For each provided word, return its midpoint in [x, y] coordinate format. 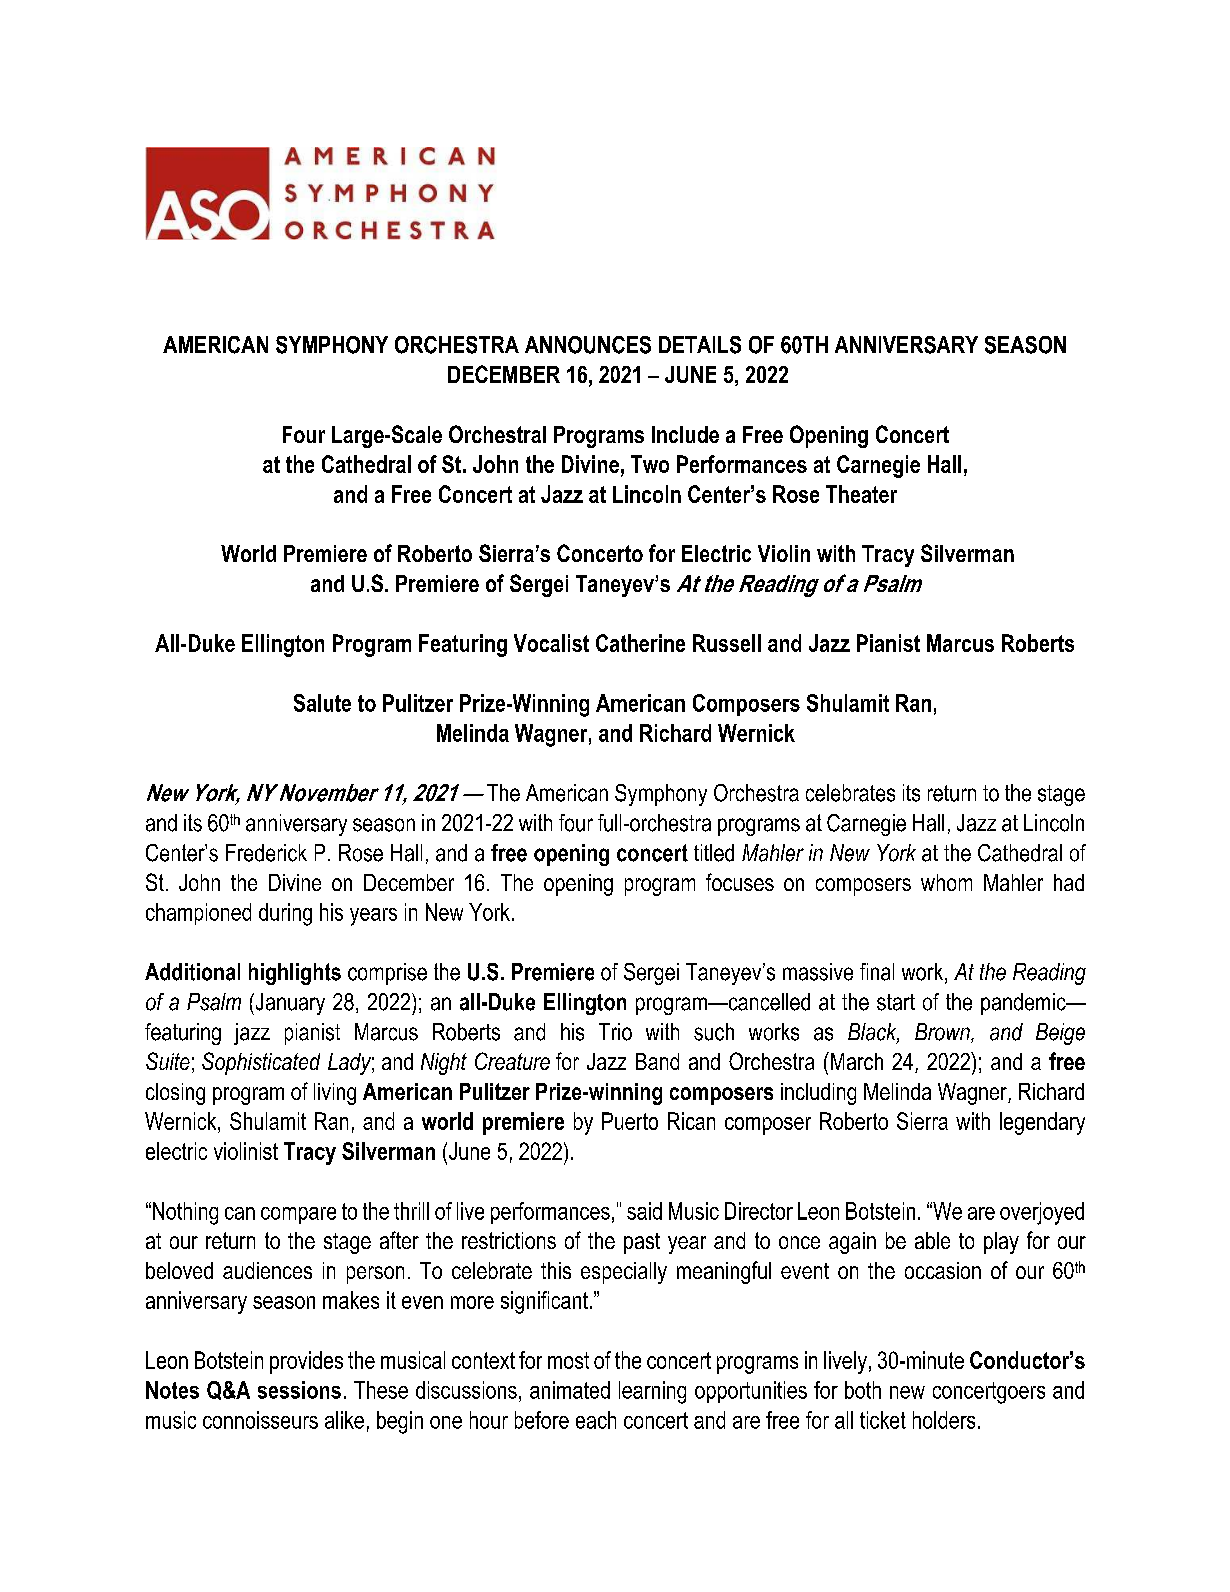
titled [714, 853]
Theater [861, 494]
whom [946, 882]
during [285, 914]
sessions [299, 1390]
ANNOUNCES [588, 345]
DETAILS [700, 345]
